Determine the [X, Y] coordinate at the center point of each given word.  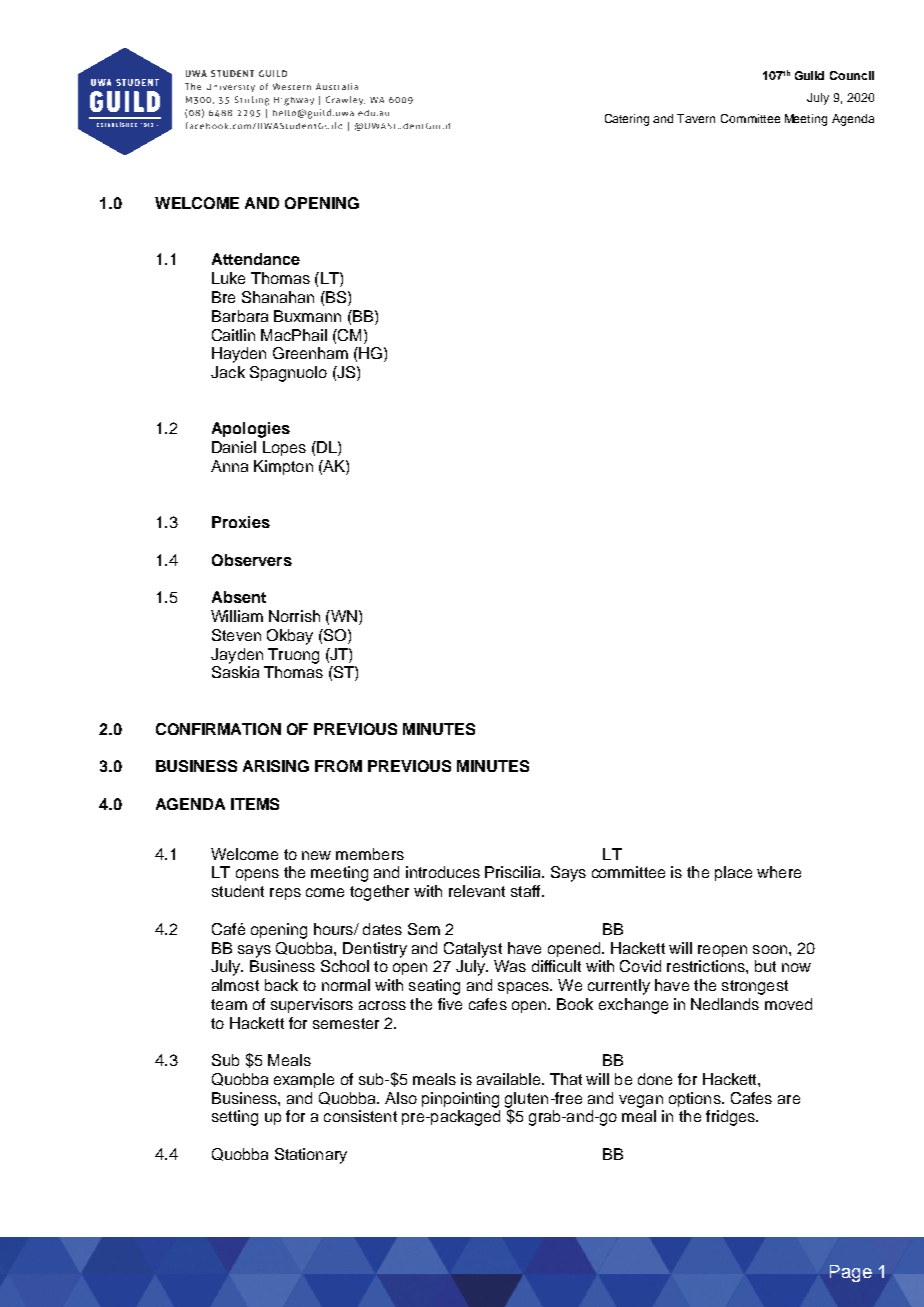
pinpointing [460, 1100]
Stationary [311, 1156]
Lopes [284, 448]
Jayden [237, 656]
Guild [809, 75]
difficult [556, 966]
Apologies [251, 430]
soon [770, 949]
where [779, 872]
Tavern [696, 118]
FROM [338, 766]
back [281, 985]
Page [851, 1273]
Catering [627, 120]
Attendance [256, 259]
